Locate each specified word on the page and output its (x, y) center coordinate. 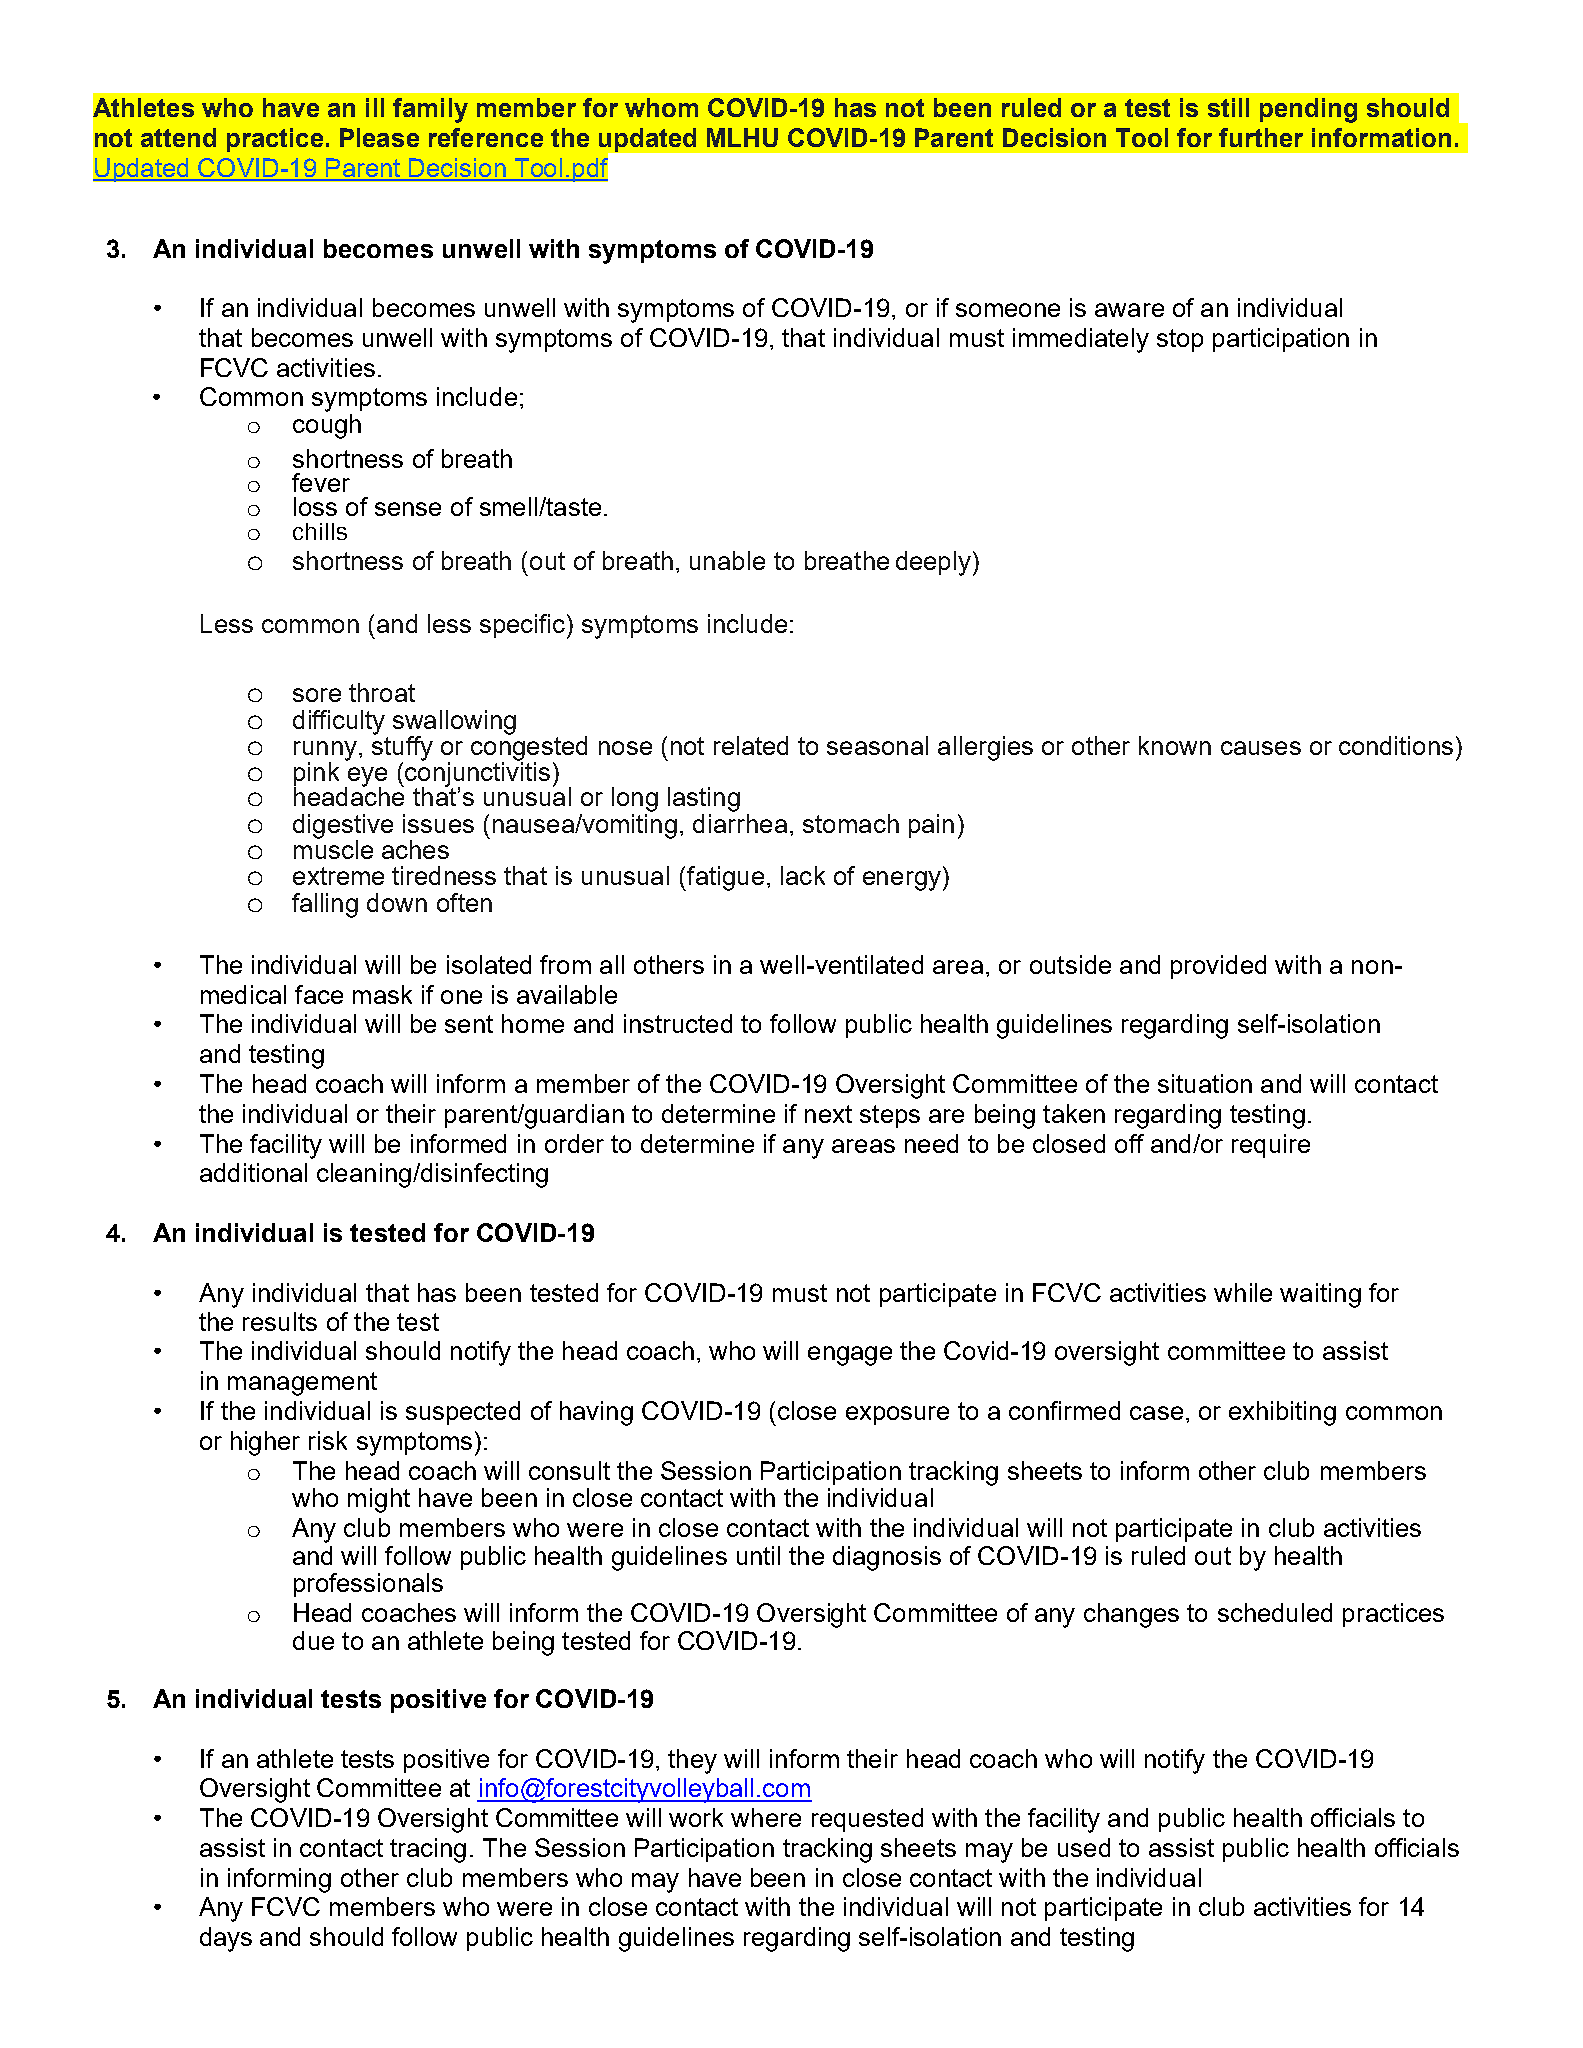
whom (661, 107)
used (1084, 1847)
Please (379, 137)
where (766, 1817)
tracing (428, 1850)
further (1261, 137)
